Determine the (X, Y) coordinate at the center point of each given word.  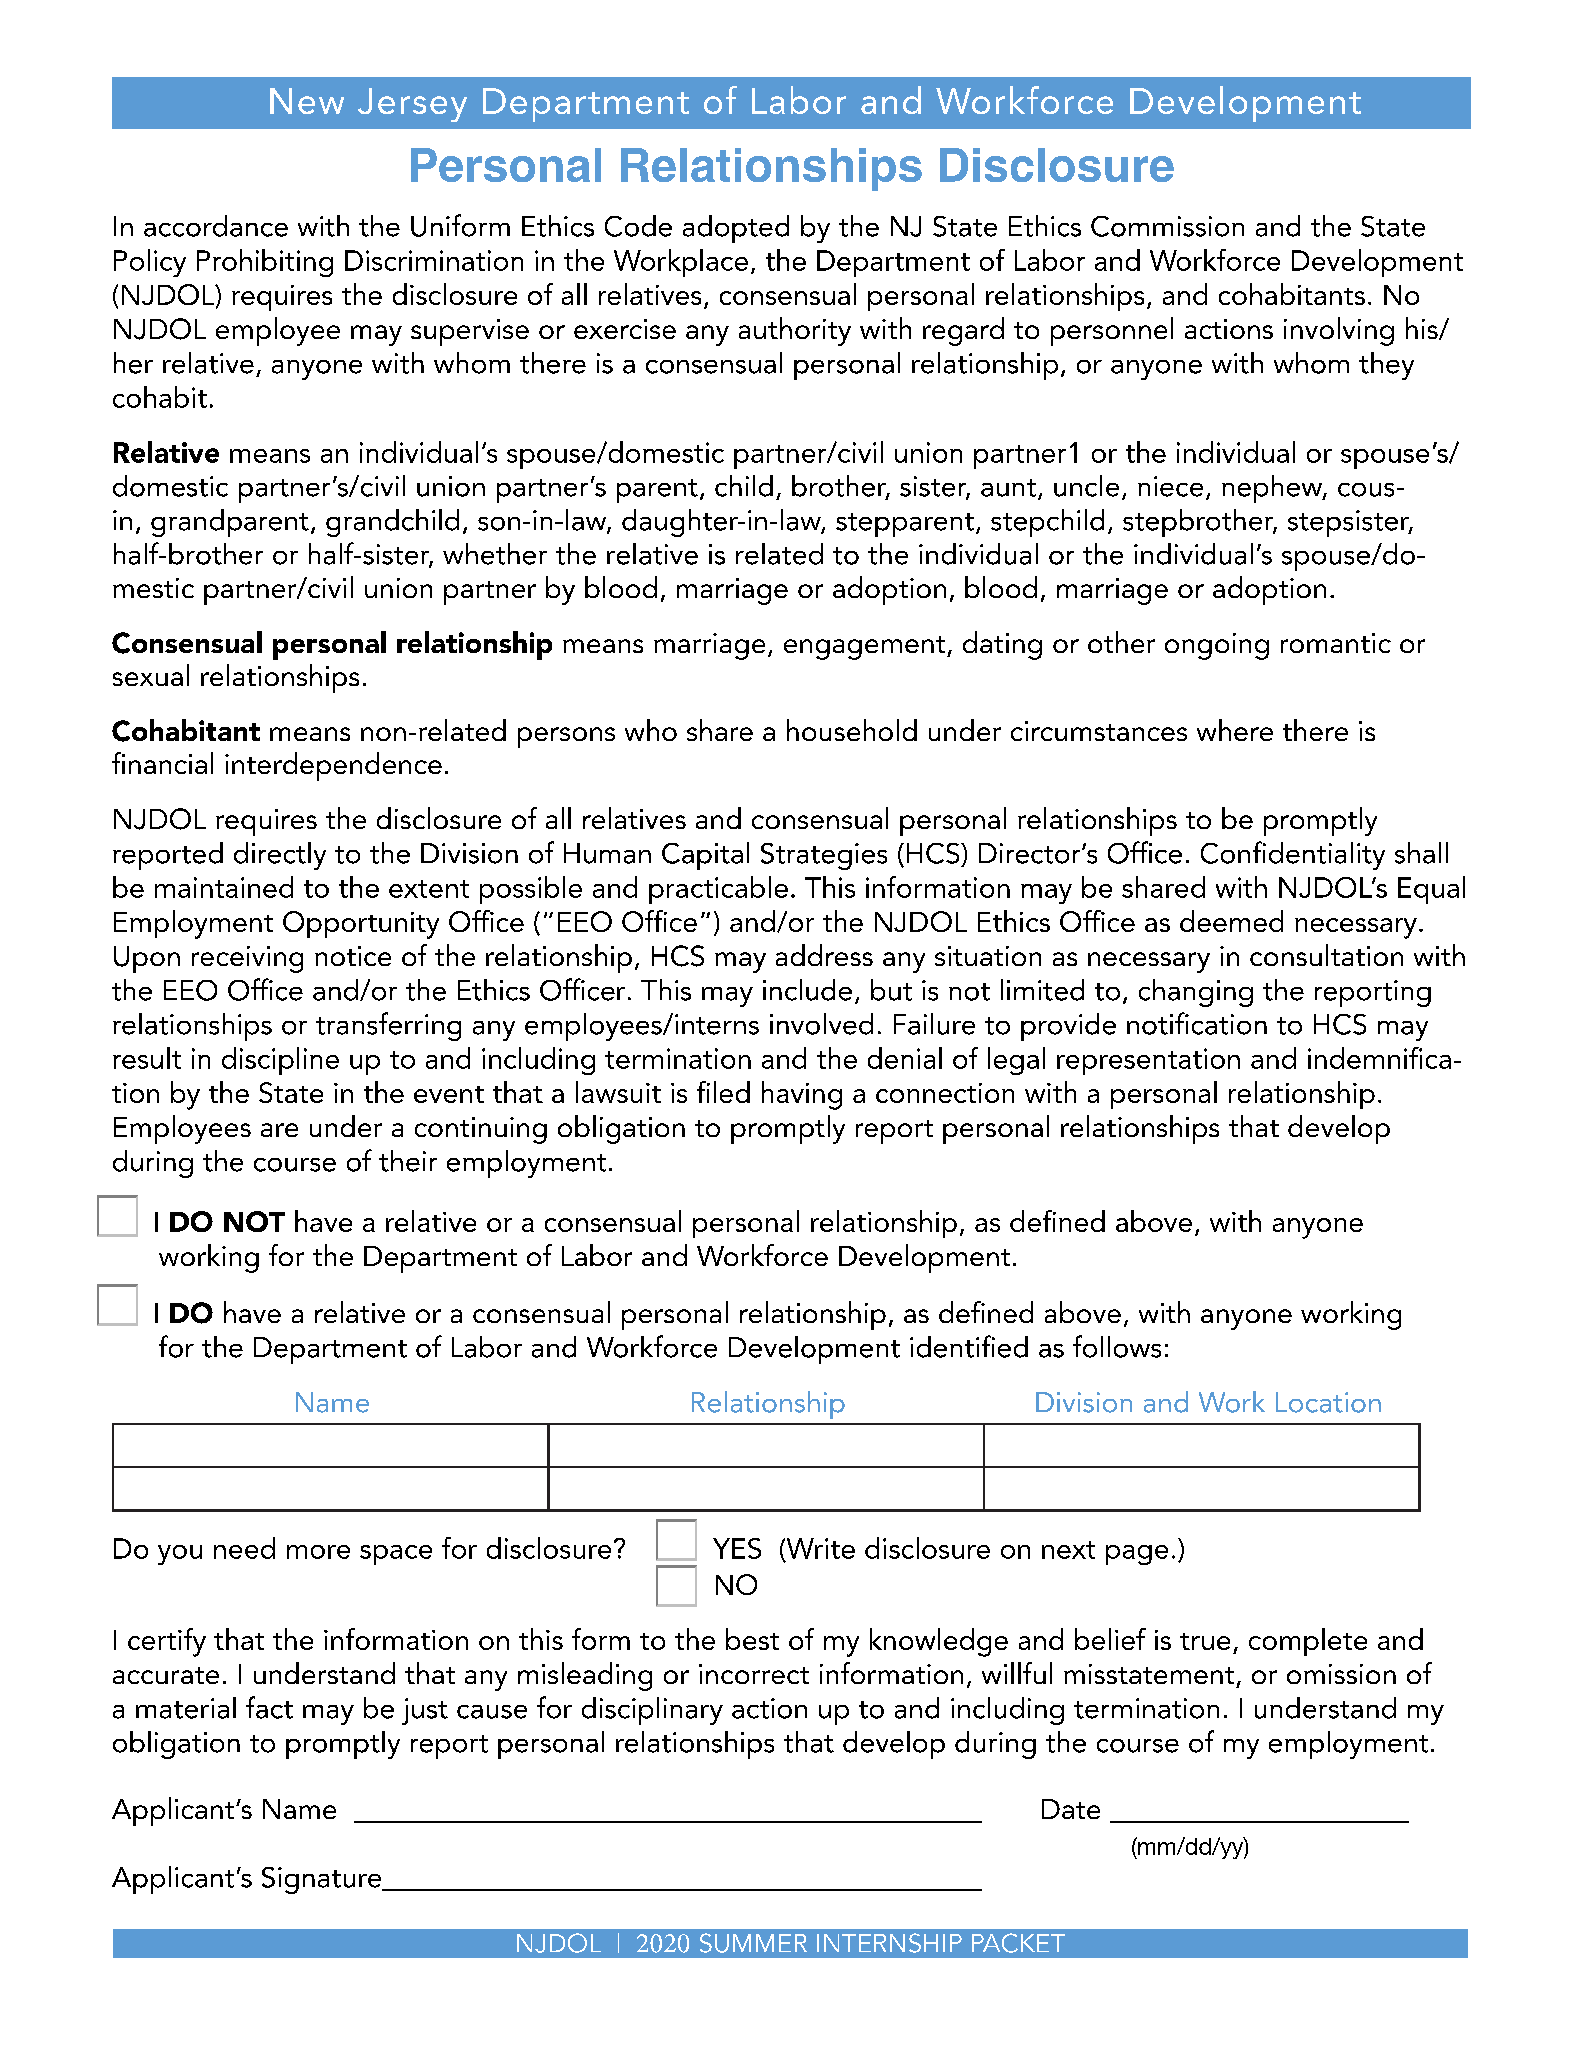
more (318, 1552)
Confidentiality (1293, 855)
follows (1117, 1346)
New (307, 101)
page (1137, 1555)
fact (269, 1707)
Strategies (824, 856)
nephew (1273, 489)
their (408, 1161)
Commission (1167, 226)
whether (495, 554)
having (802, 1095)
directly (280, 856)
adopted (736, 229)
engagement (866, 648)
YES (737, 1548)
